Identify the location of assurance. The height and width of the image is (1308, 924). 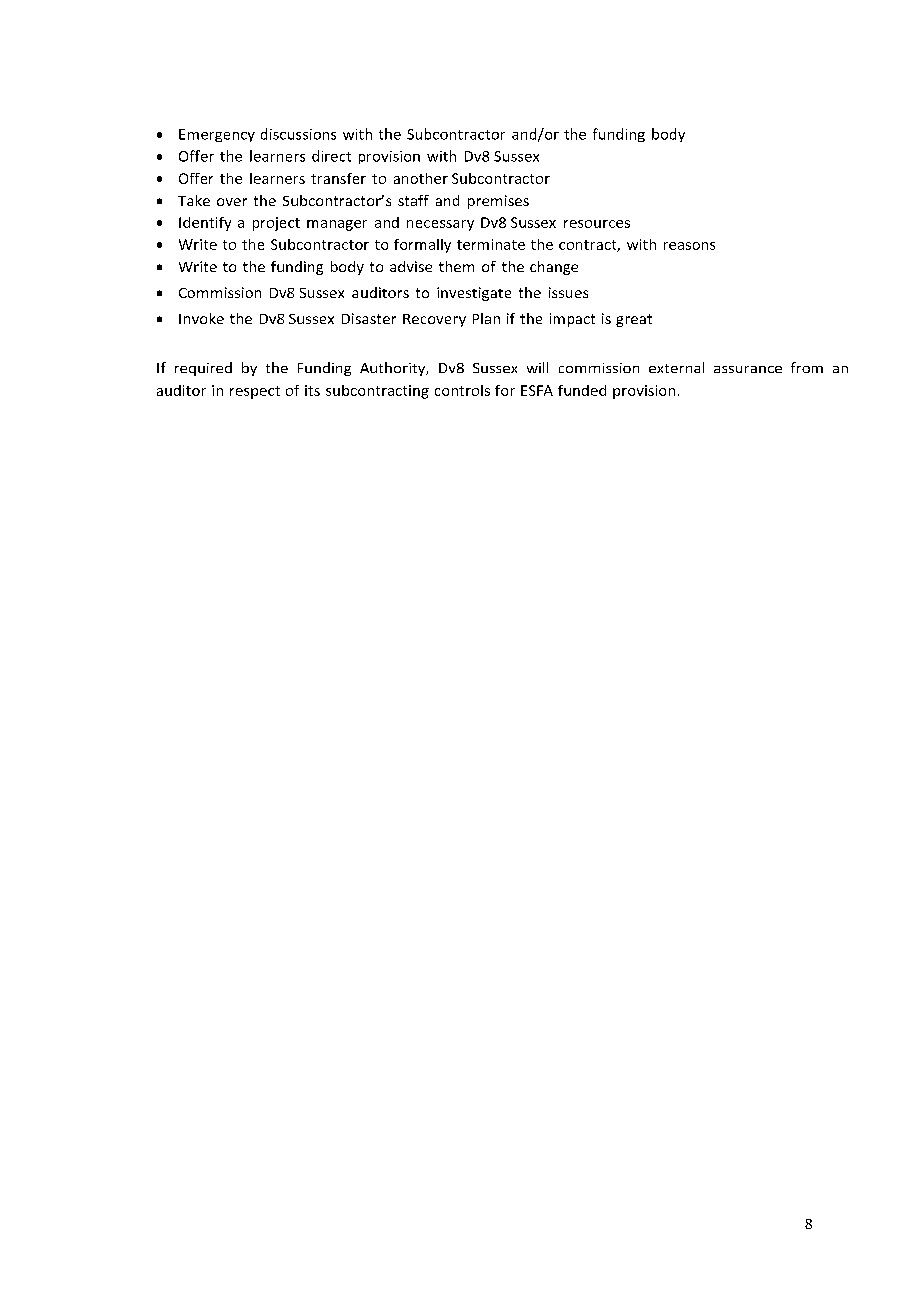
(748, 369).
